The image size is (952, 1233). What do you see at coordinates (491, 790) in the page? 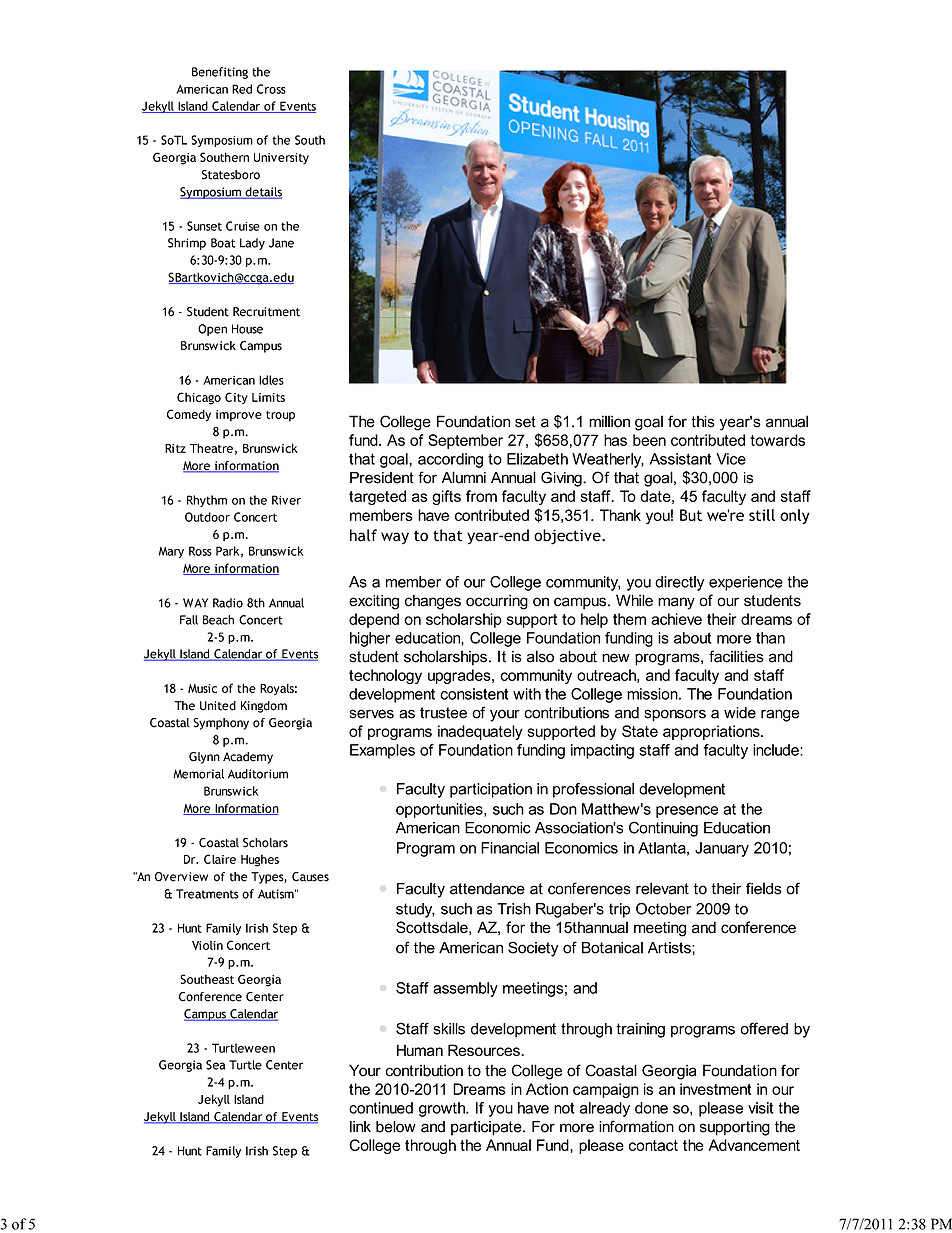
I see `participation` at bounding box center [491, 790].
